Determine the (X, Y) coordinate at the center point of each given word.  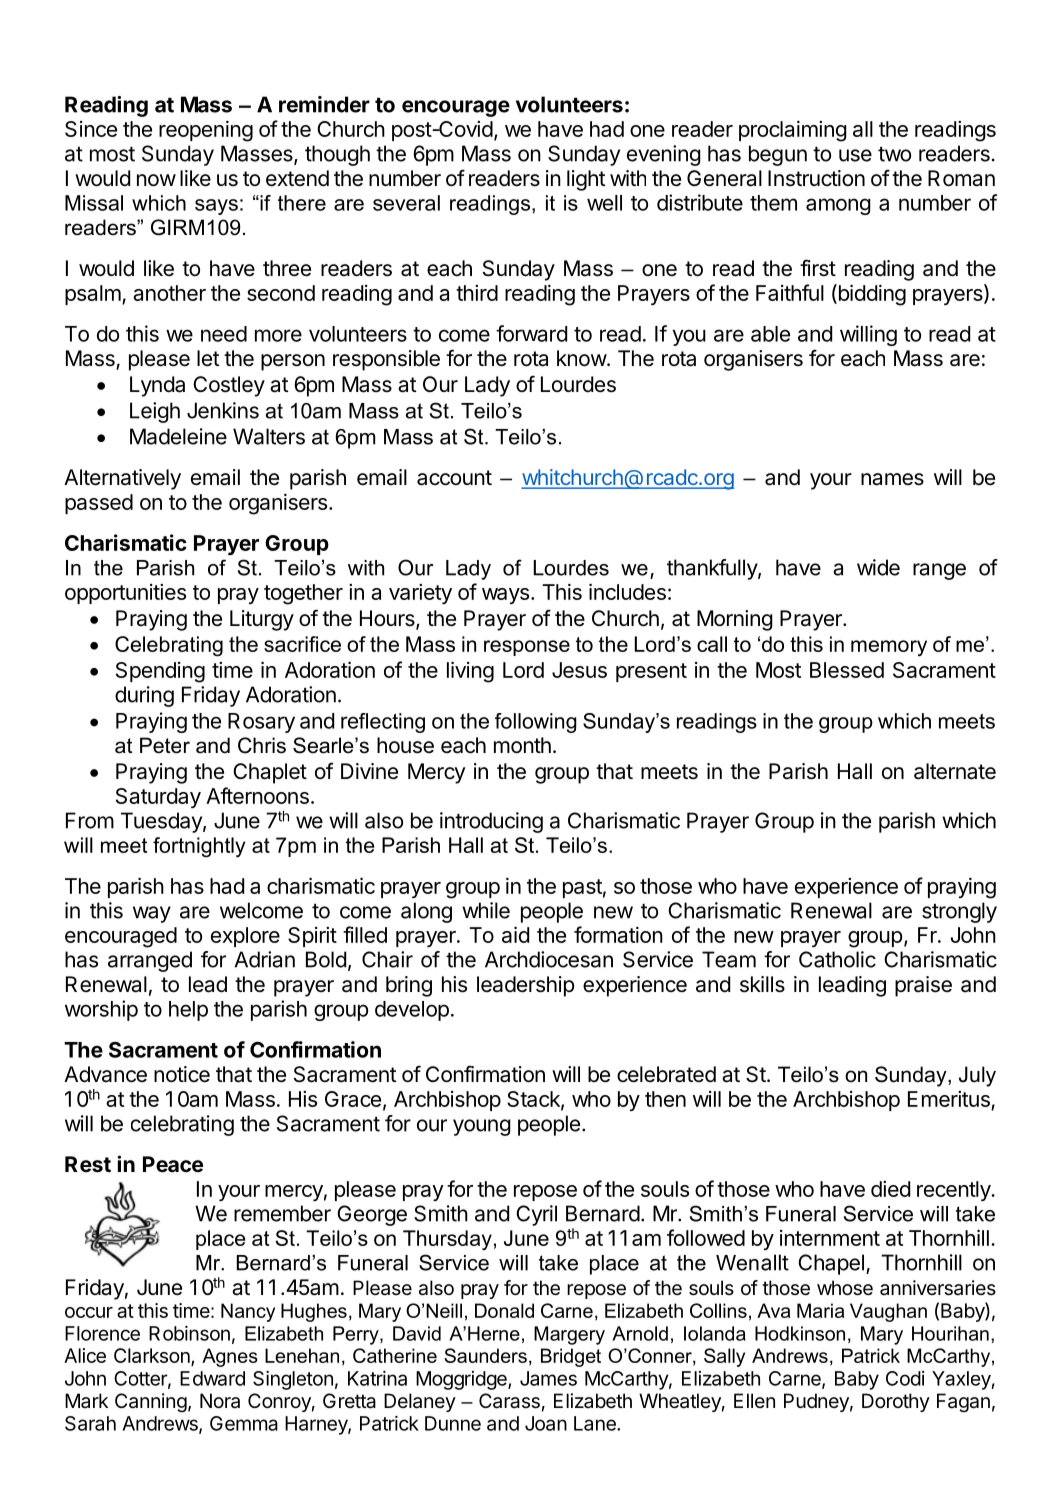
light (586, 180)
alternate (955, 771)
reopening (206, 131)
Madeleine (178, 436)
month (522, 745)
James (548, 1378)
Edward (212, 1378)
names (892, 479)
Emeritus (949, 1099)
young (482, 1127)
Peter (165, 745)
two (894, 154)
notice (182, 1074)
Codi (905, 1378)
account (454, 478)
